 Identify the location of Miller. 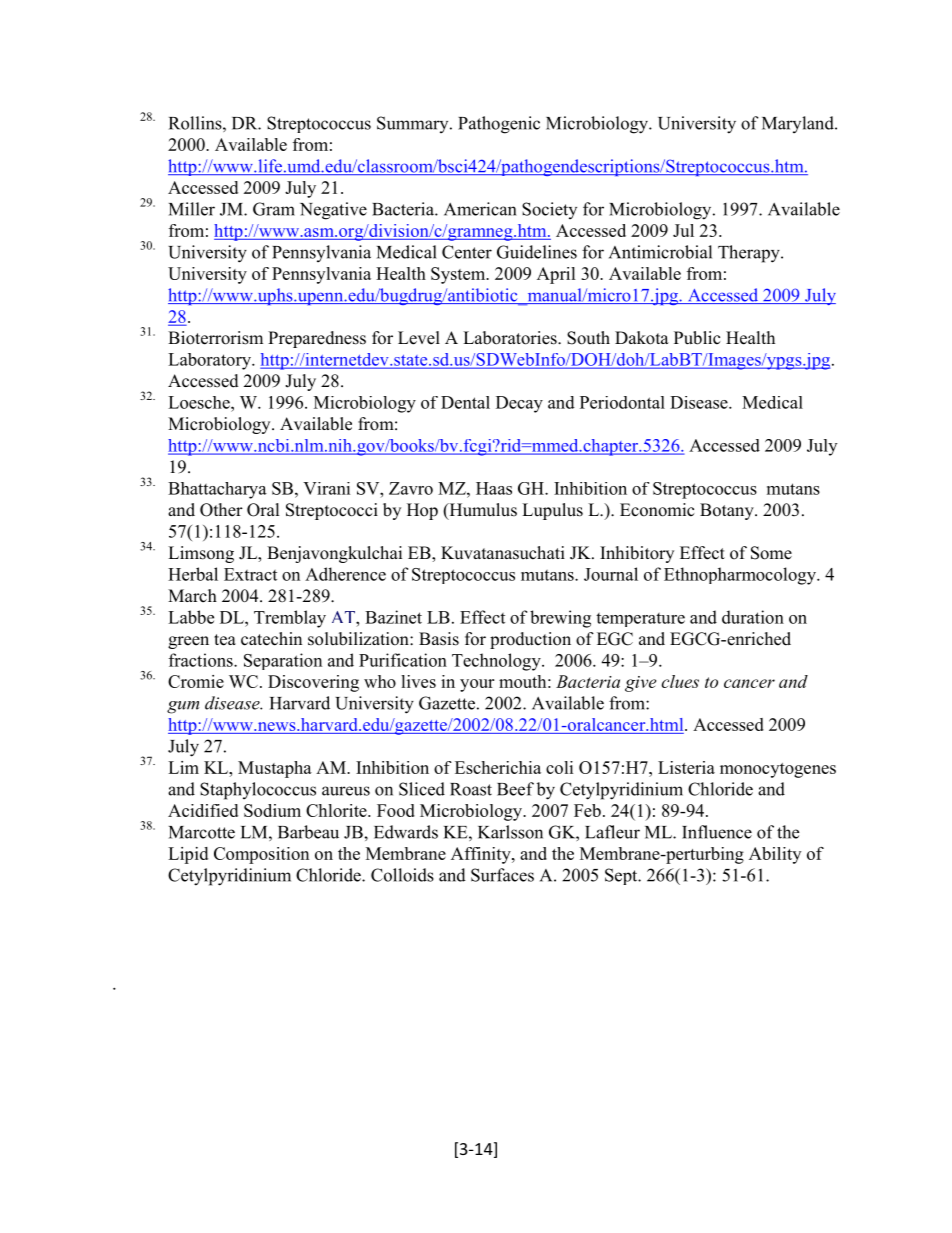
(192, 209).
